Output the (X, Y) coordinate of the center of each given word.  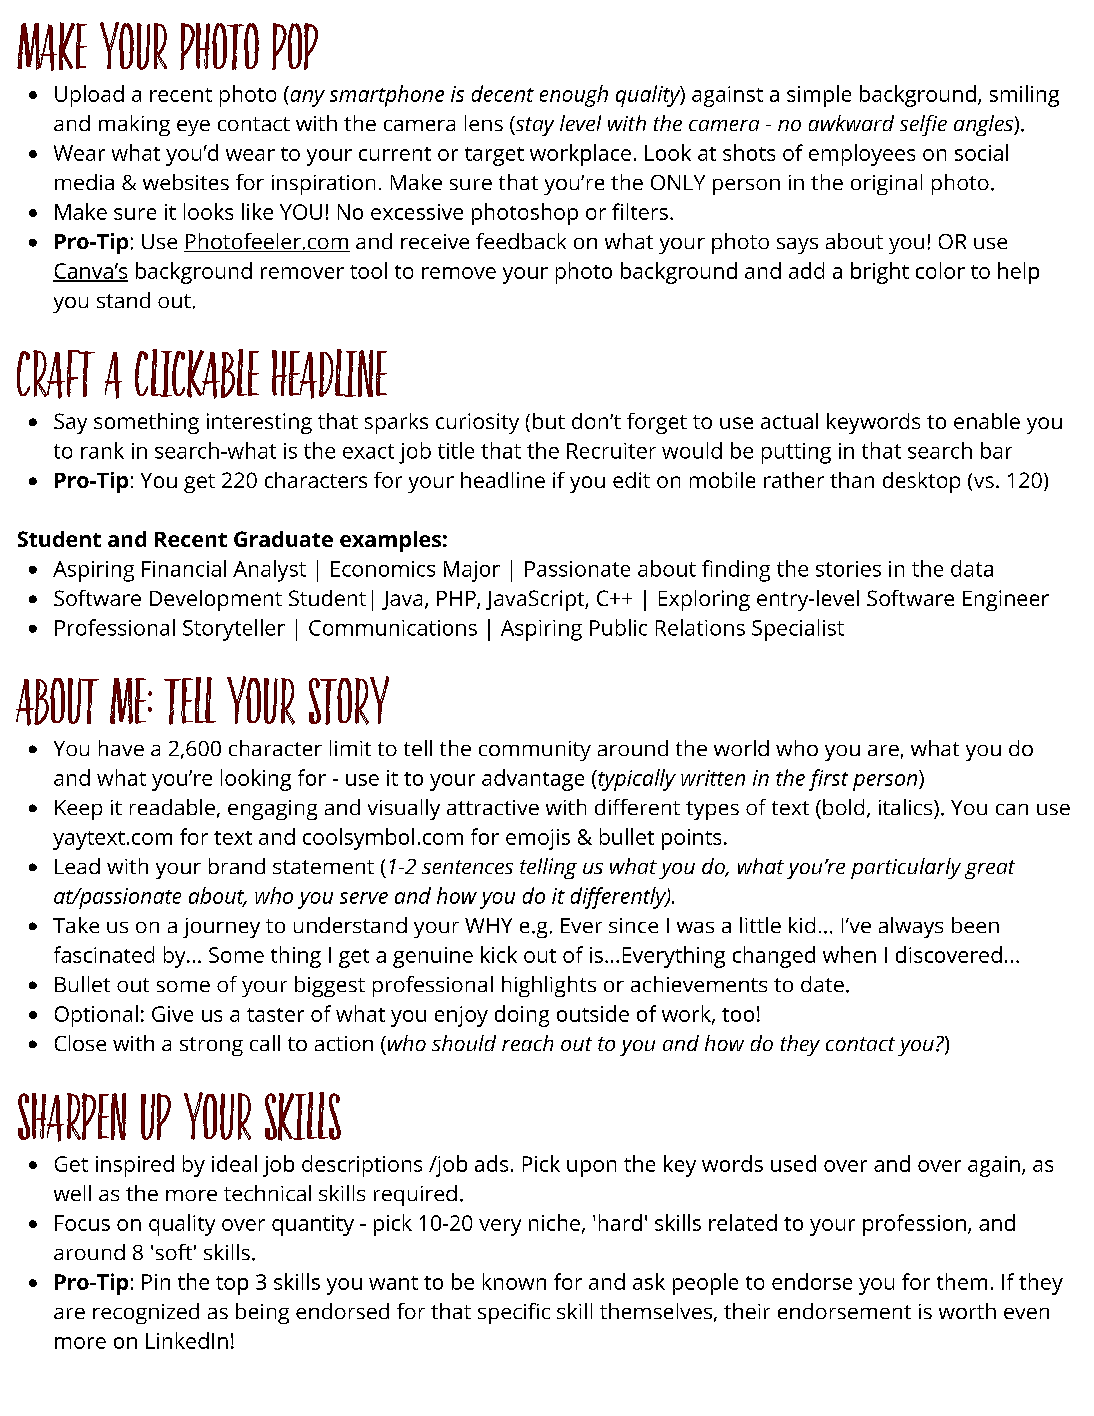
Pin (156, 1282)
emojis (538, 839)
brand (237, 866)
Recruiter (611, 451)
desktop (921, 482)
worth (967, 1311)
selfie (923, 125)
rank (102, 450)
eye (193, 128)
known (514, 1281)
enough (574, 96)
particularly (906, 868)
